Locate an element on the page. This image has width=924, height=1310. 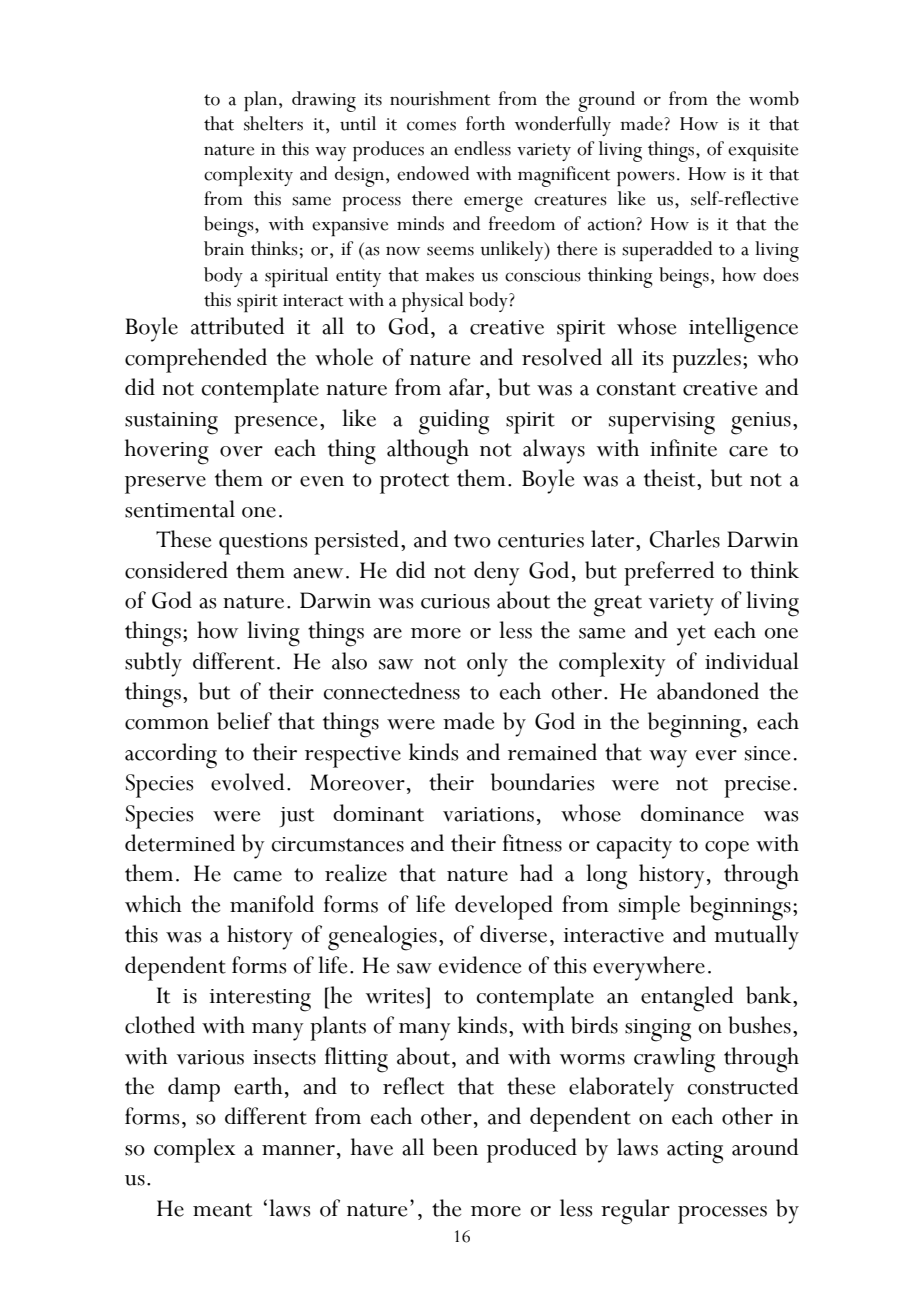
determined is located at coordinates (180, 843).
